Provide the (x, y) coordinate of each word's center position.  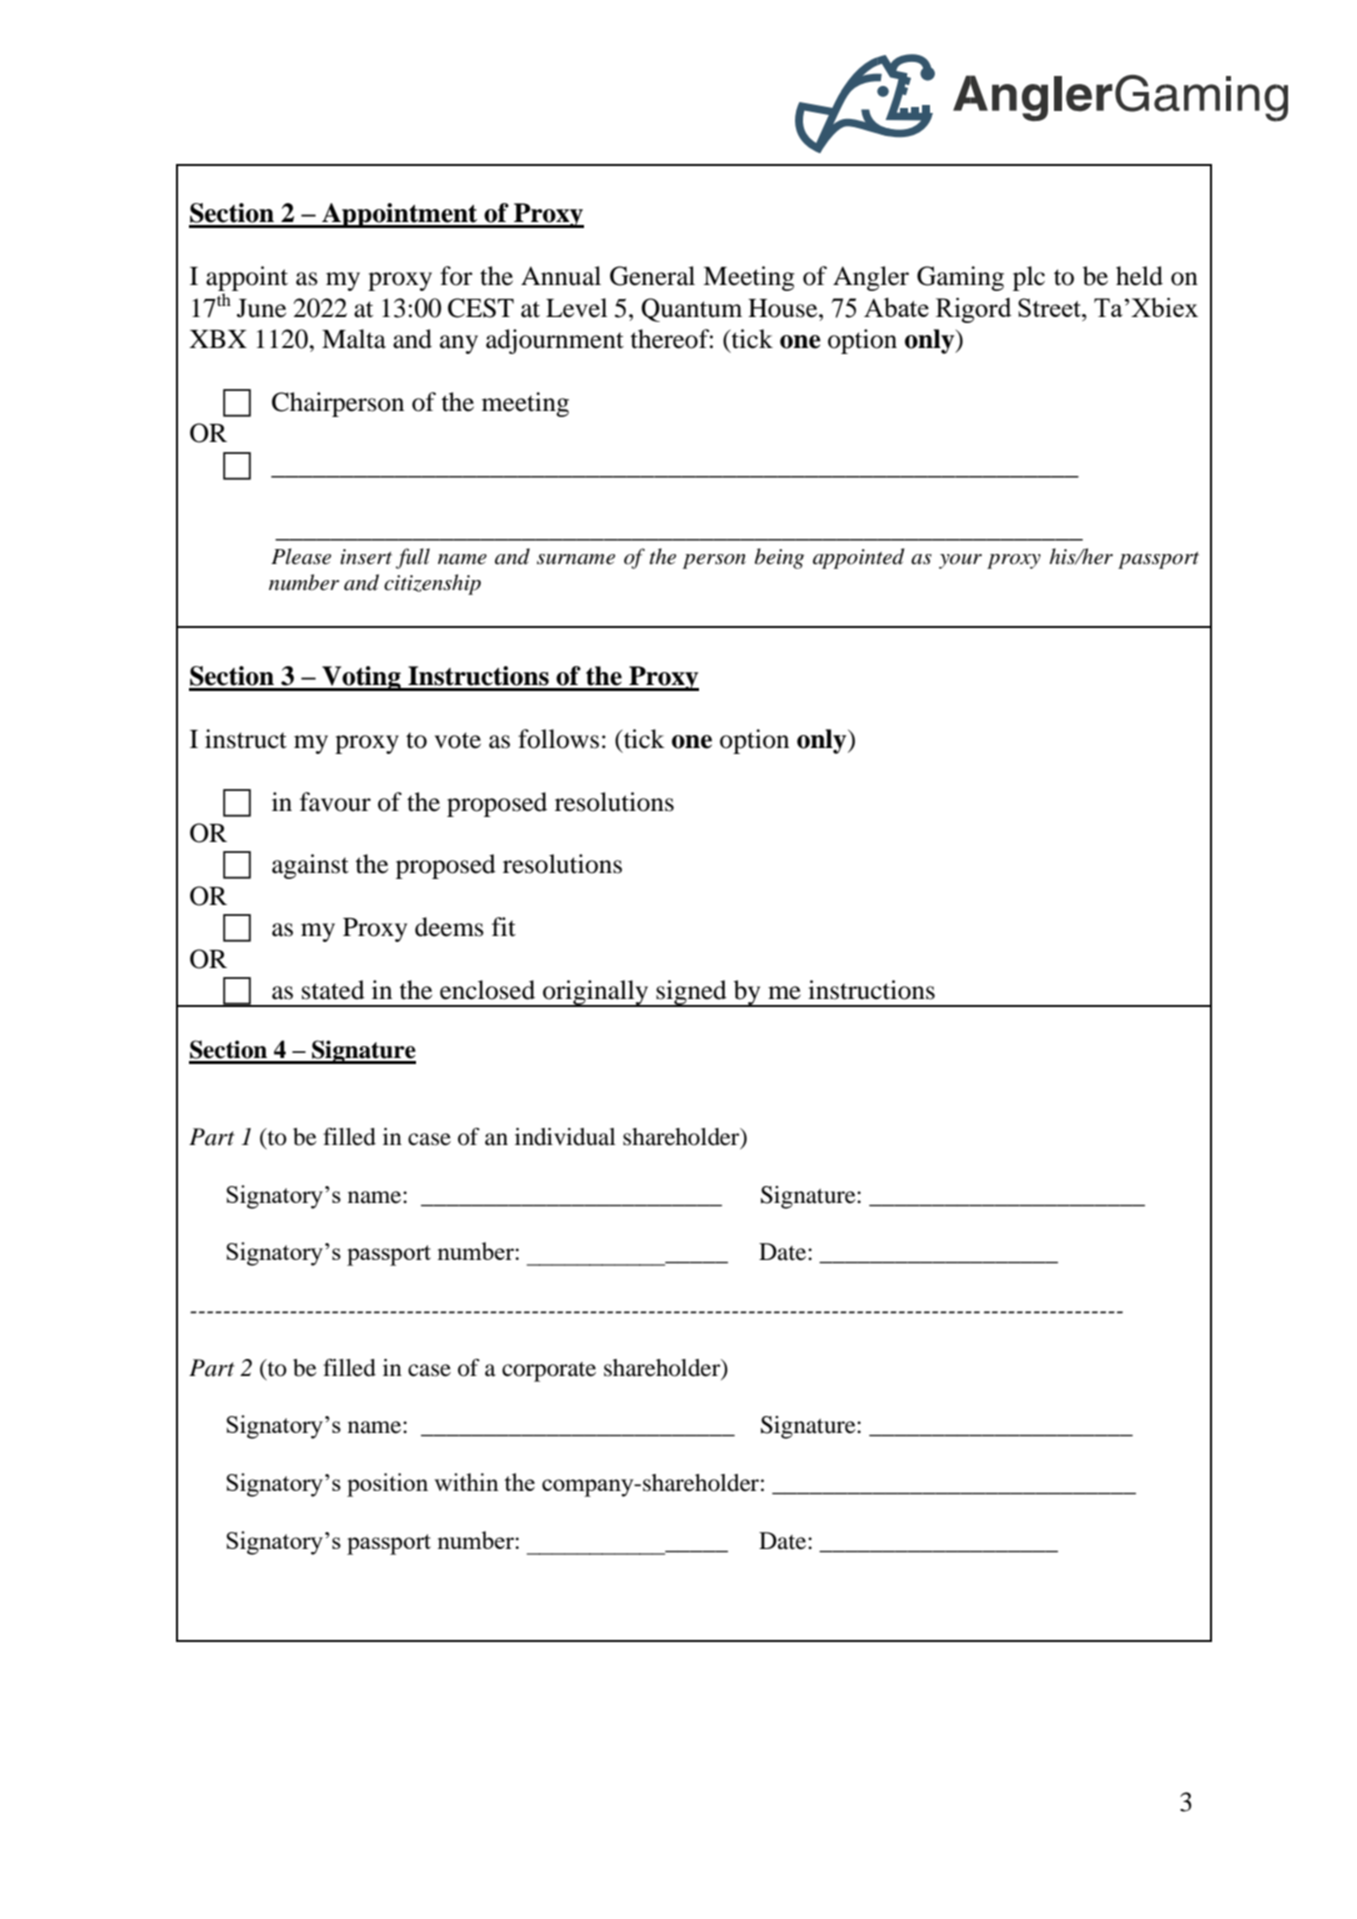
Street (1050, 307)
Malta (354, 339)
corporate (549, 1372)
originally (596, 993)
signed (692, 993)
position (387, 1485)
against (310, 866)
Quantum (691, 310)
